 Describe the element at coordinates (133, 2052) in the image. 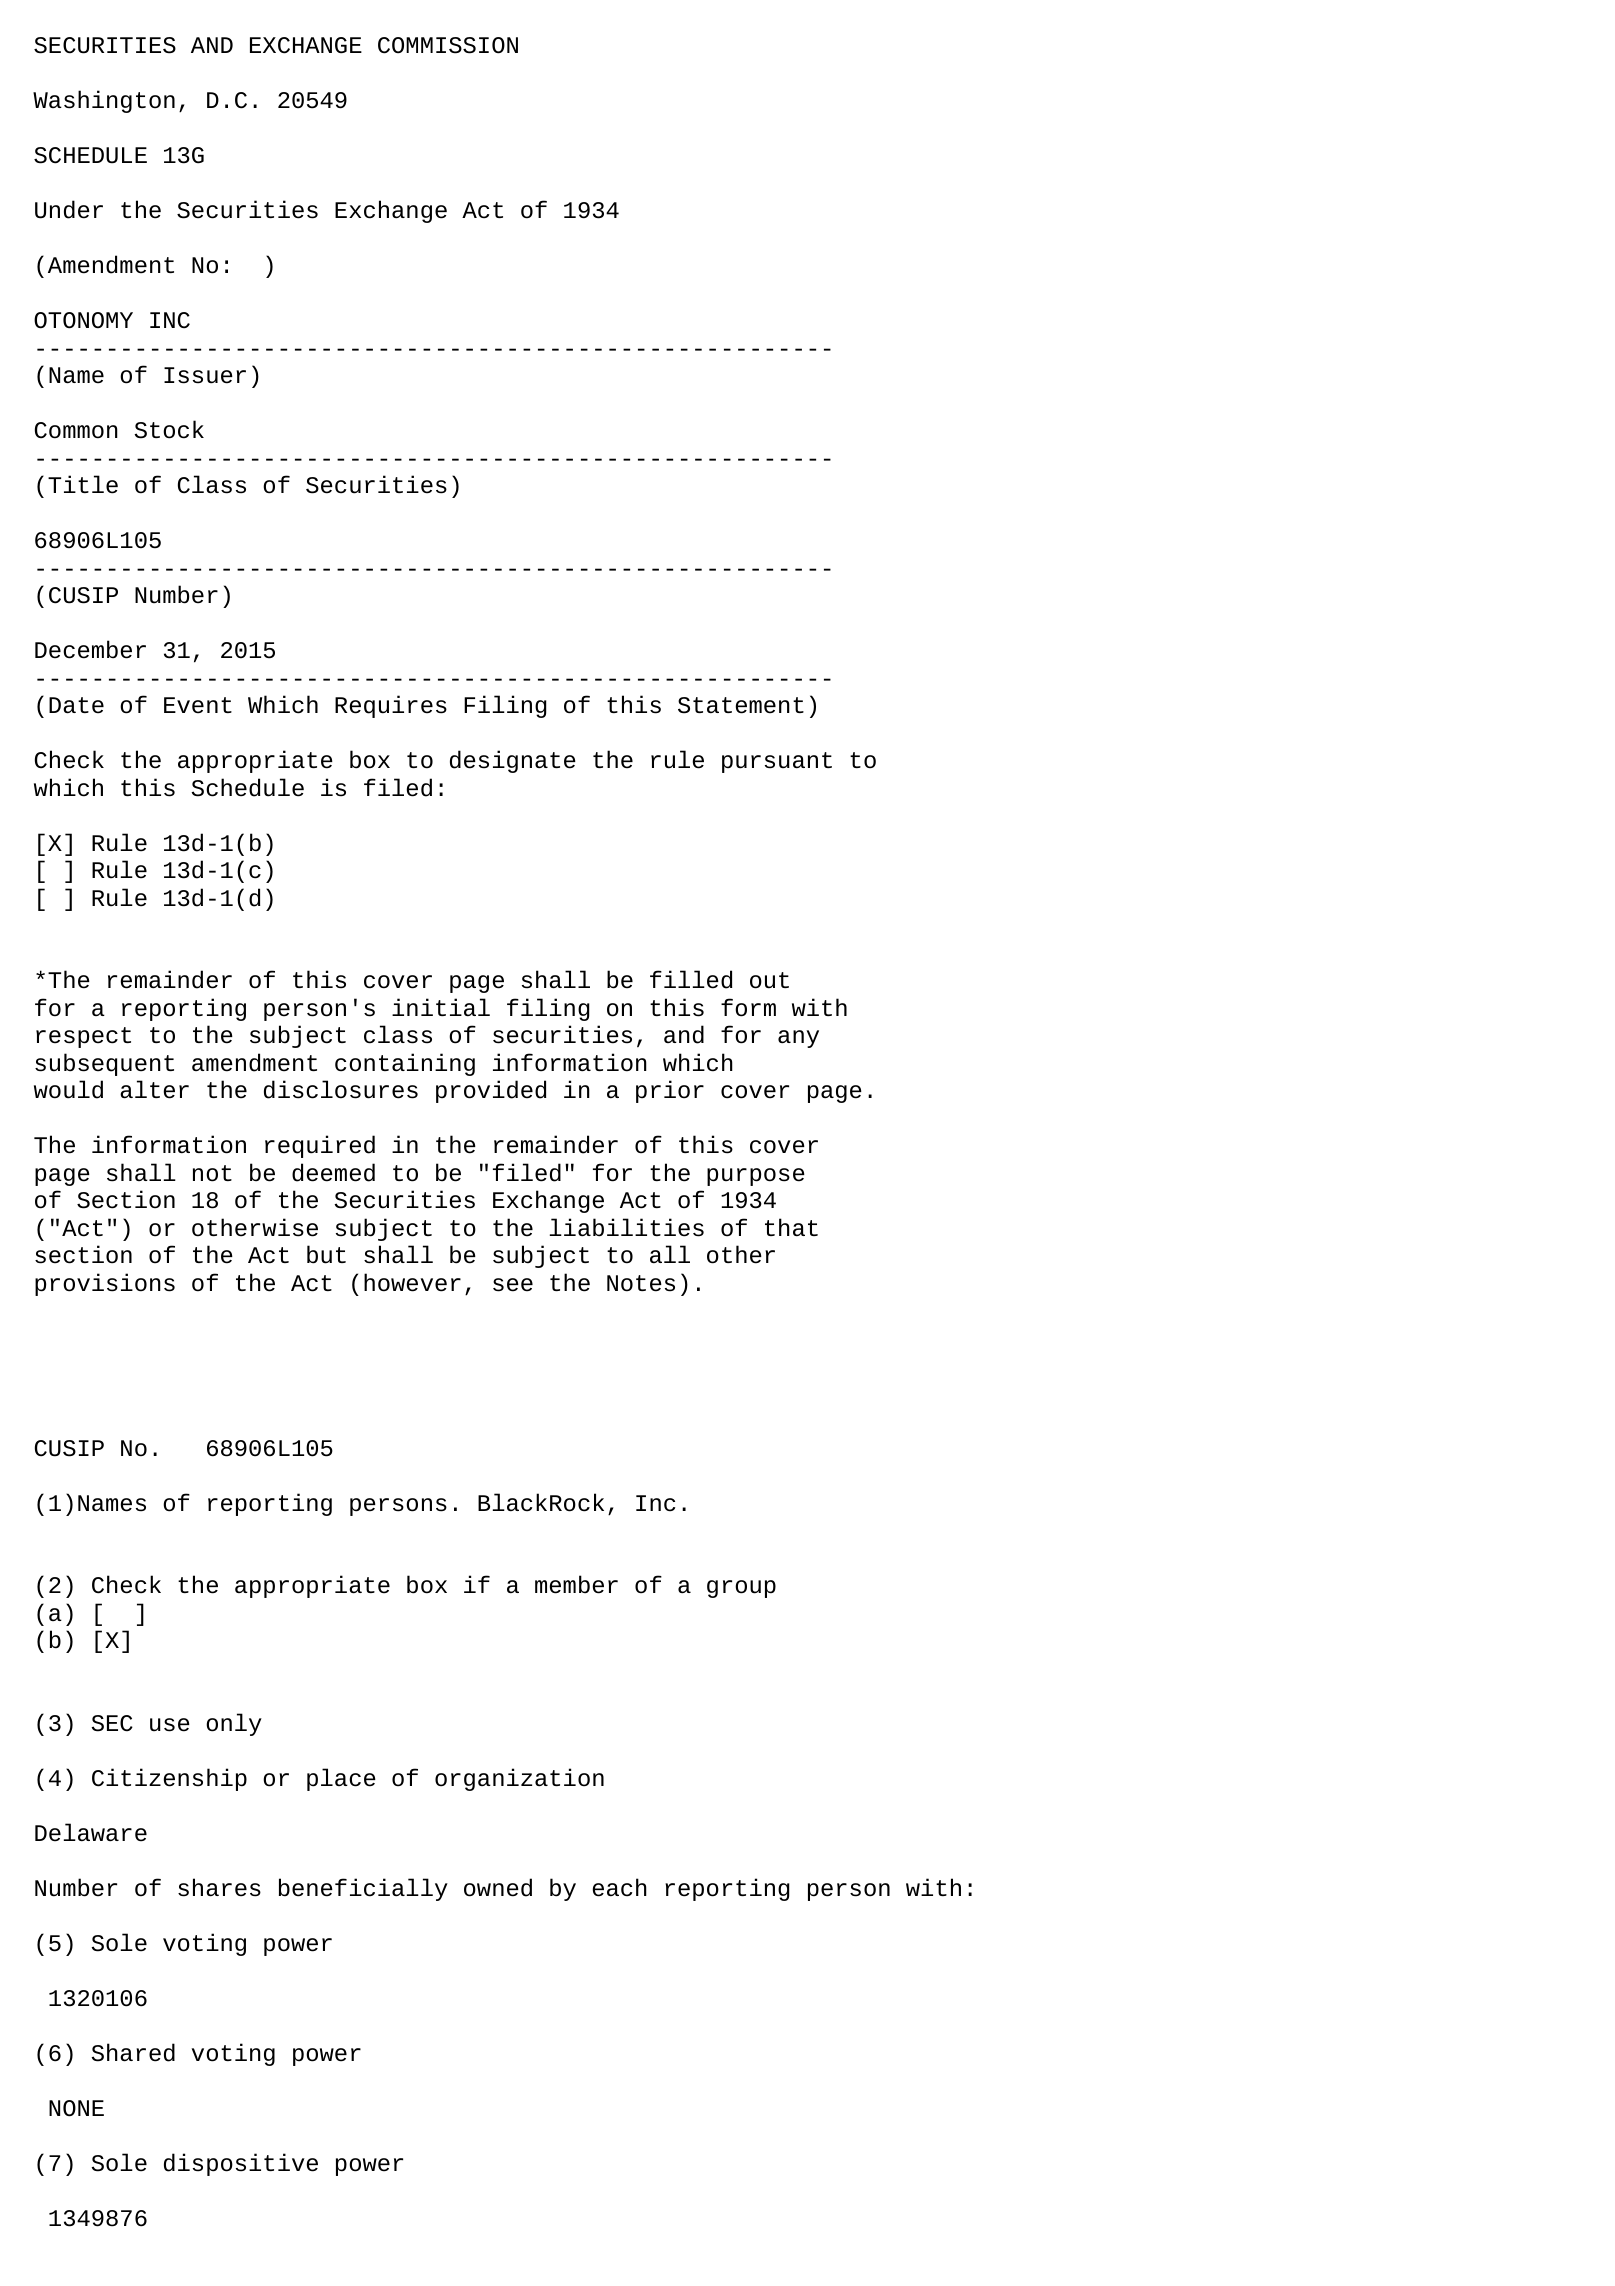

I see `Shared` at that location.
